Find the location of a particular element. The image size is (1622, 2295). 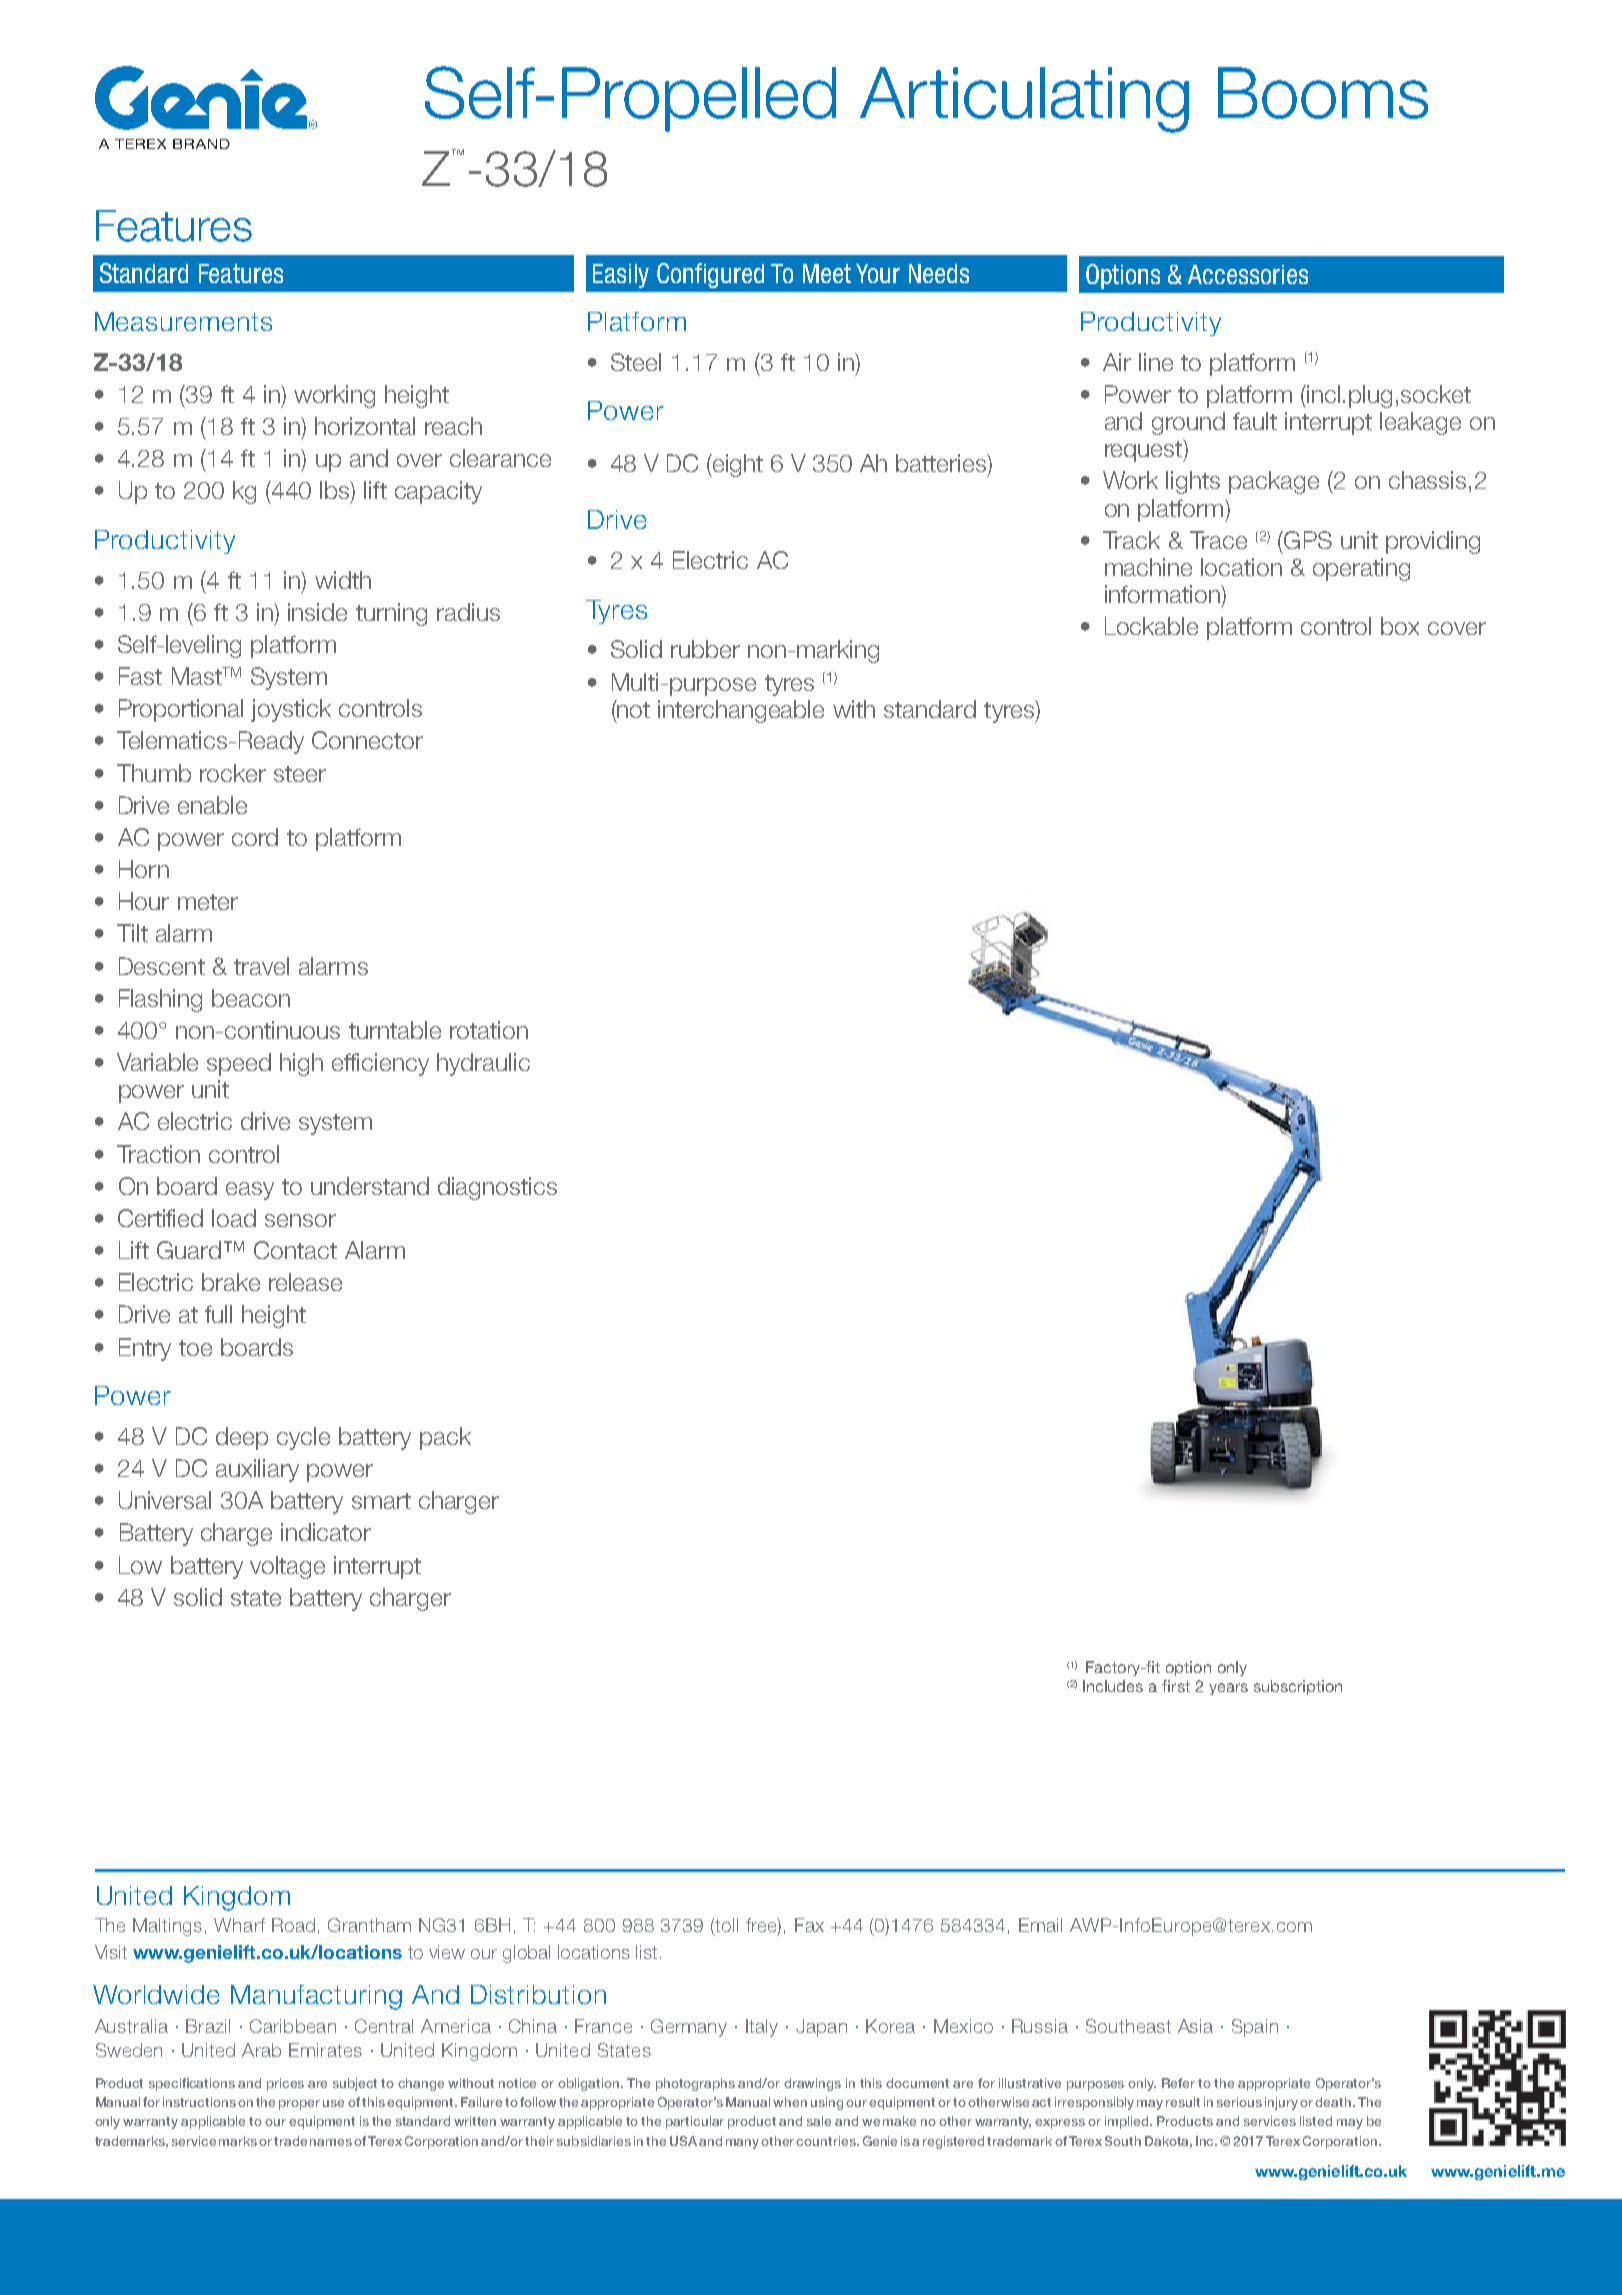

subscription is located at coordinates (1298, 1687).
